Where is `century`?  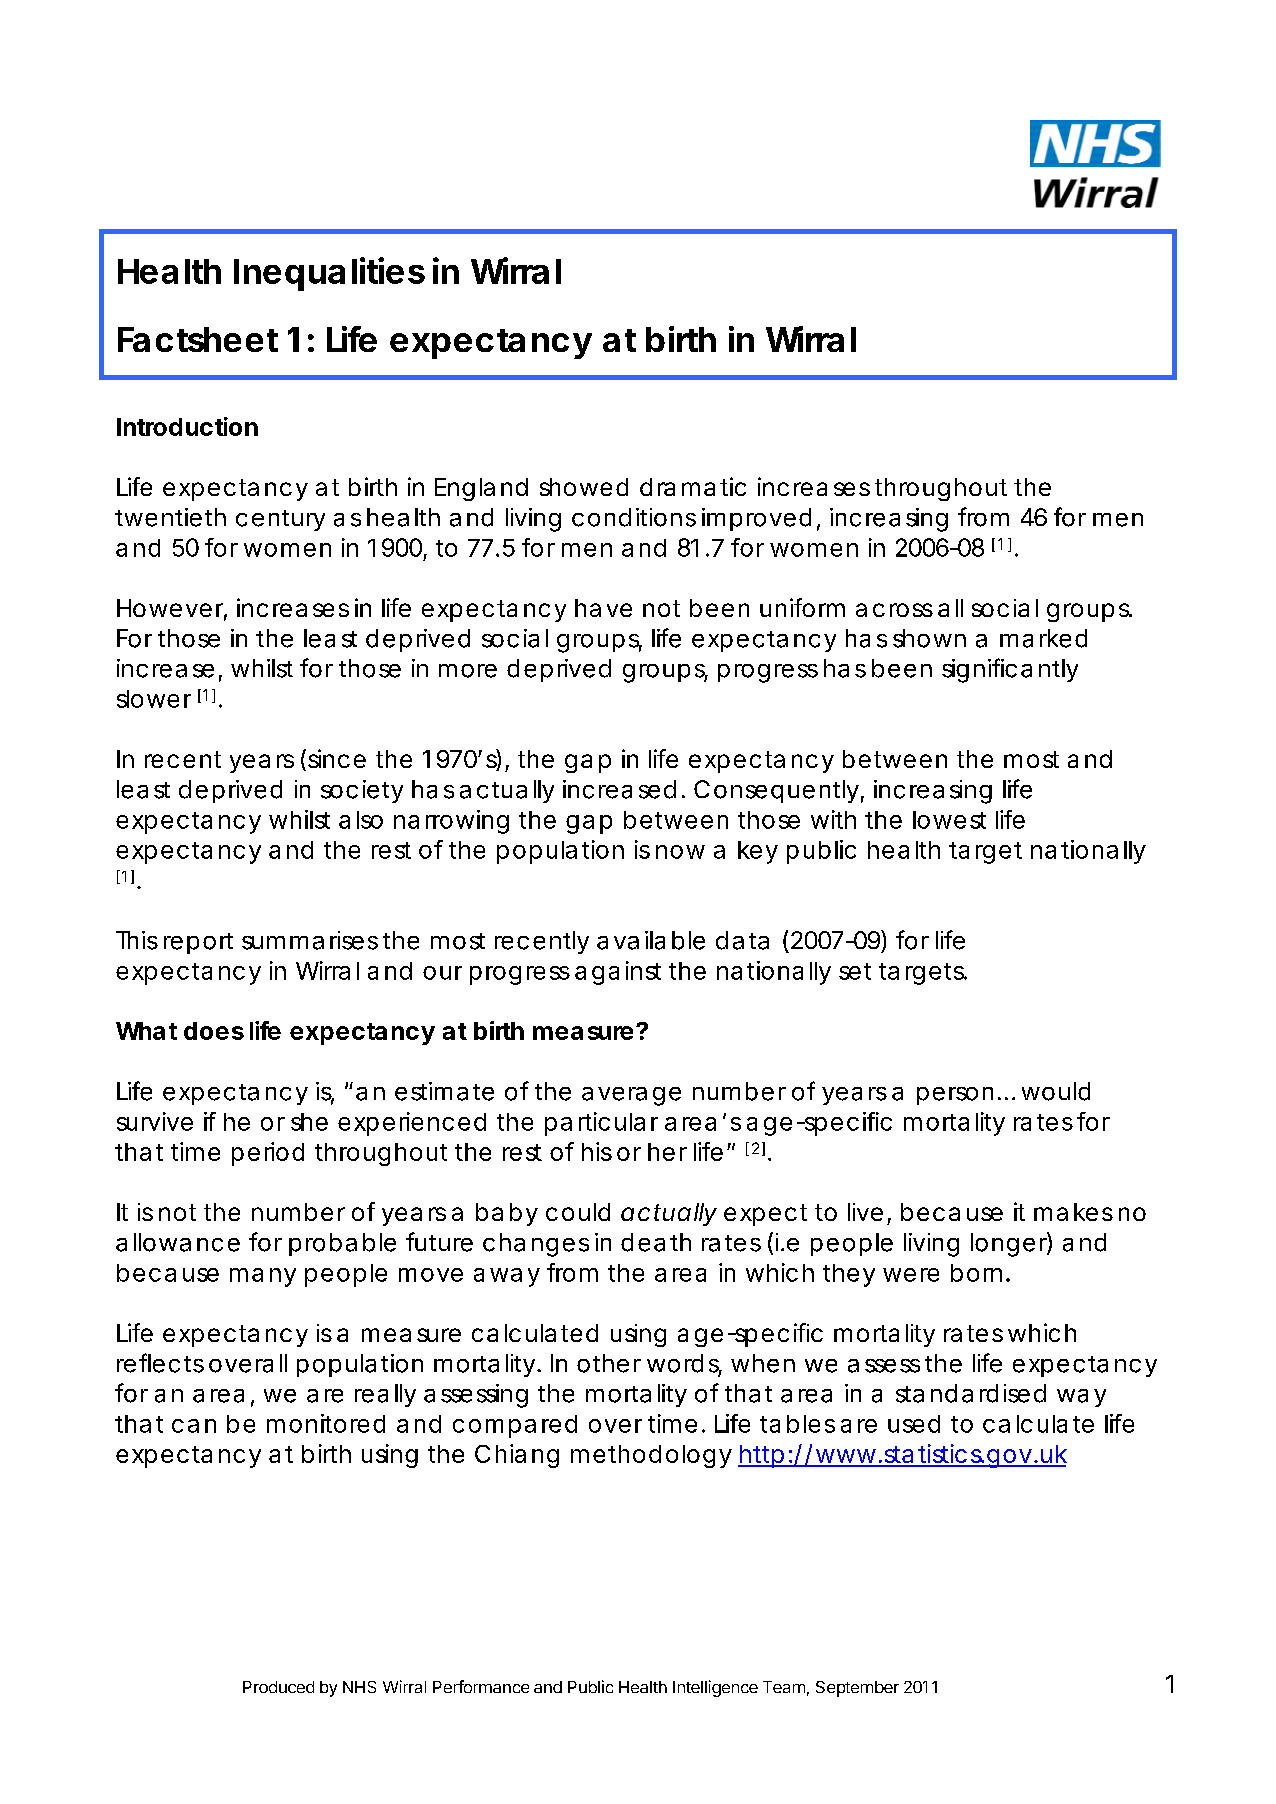
century is located at coordinates (280, 520).
